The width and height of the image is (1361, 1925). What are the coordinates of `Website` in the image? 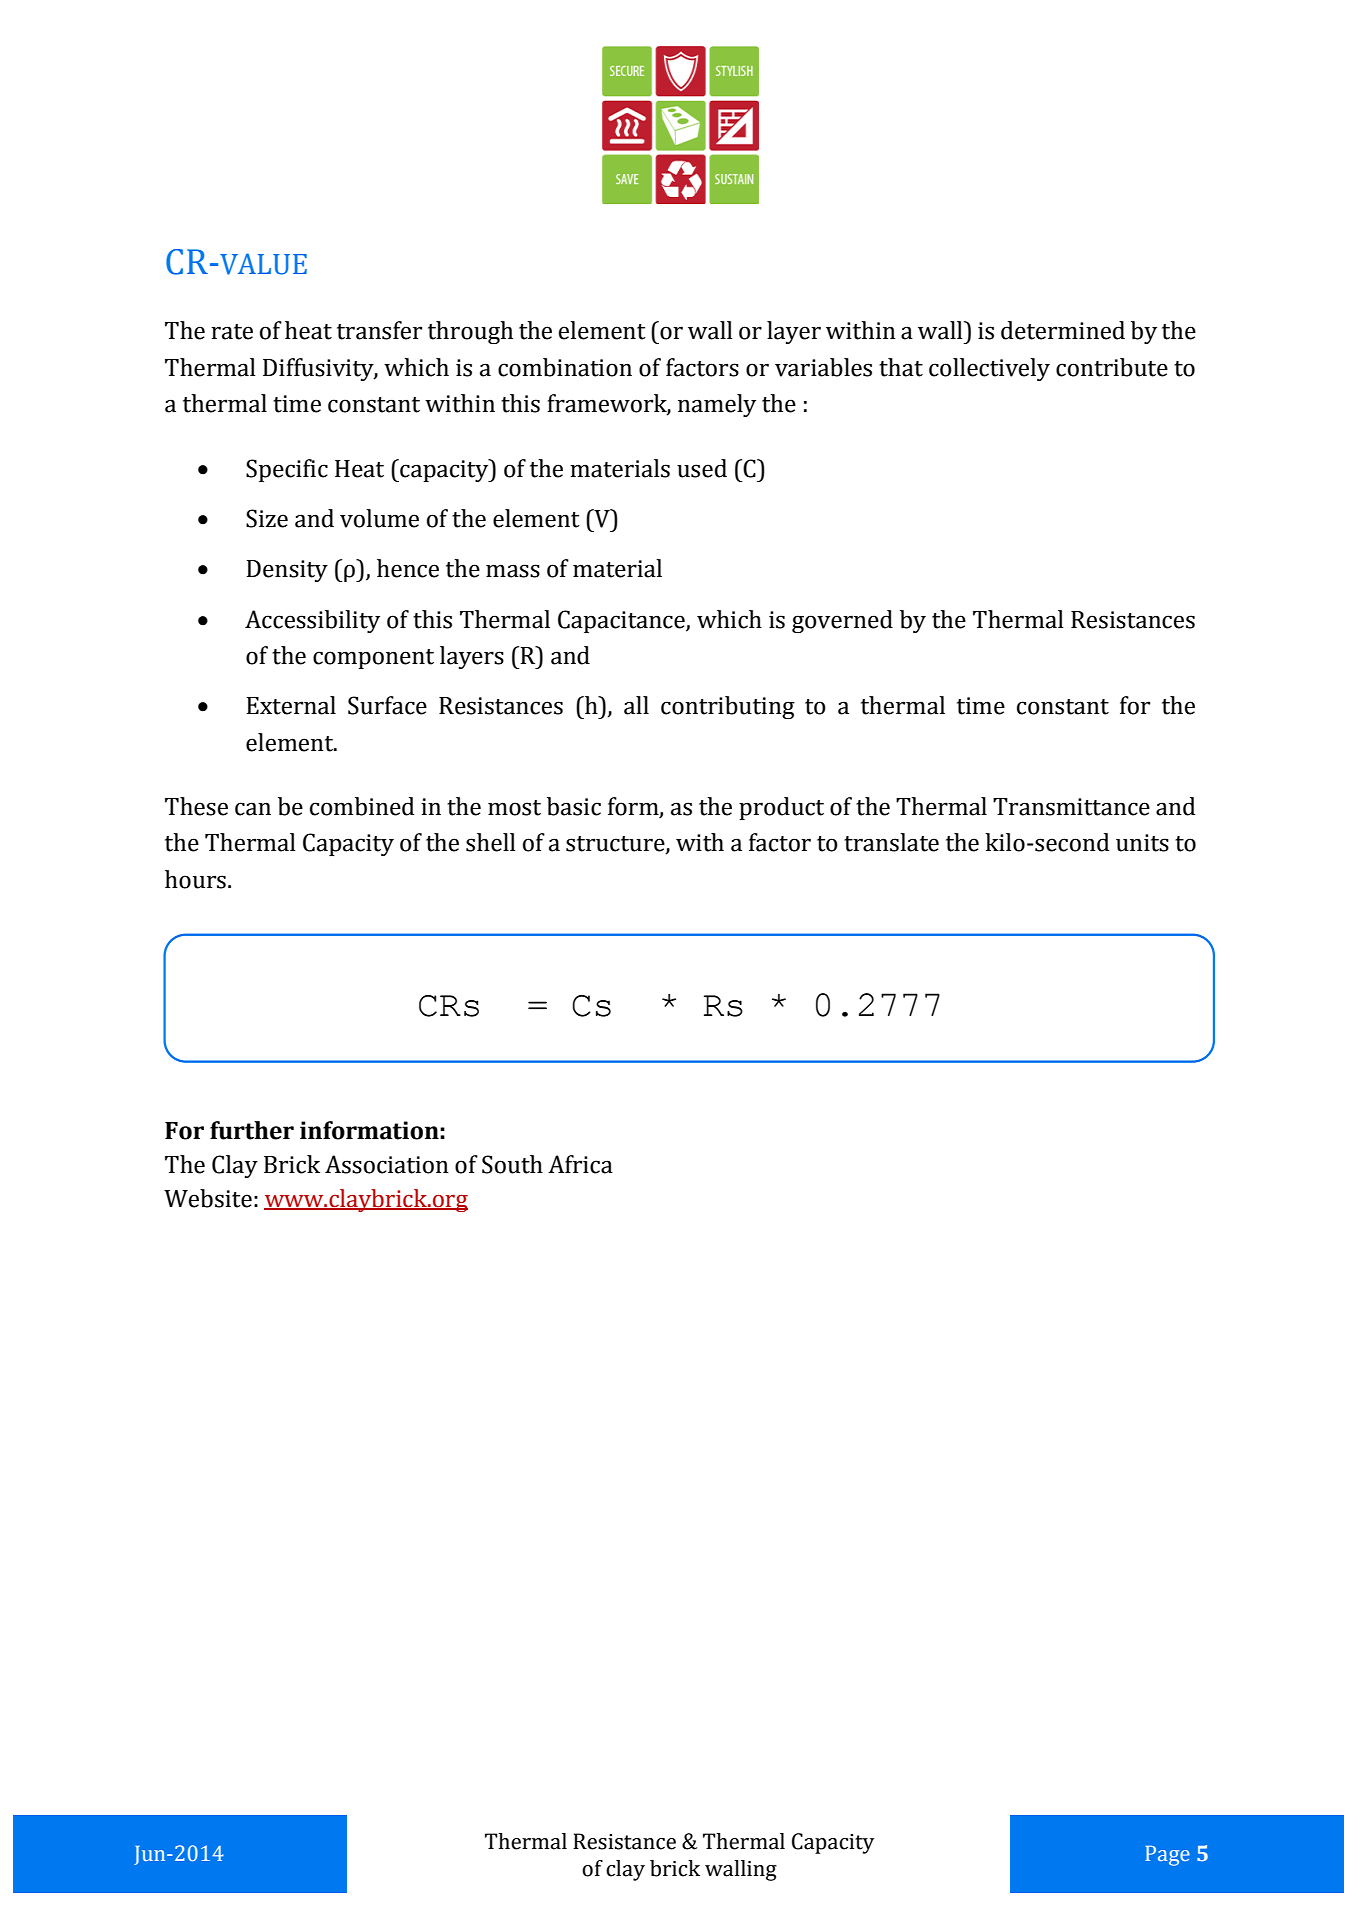 It's located at (208, 1198).
